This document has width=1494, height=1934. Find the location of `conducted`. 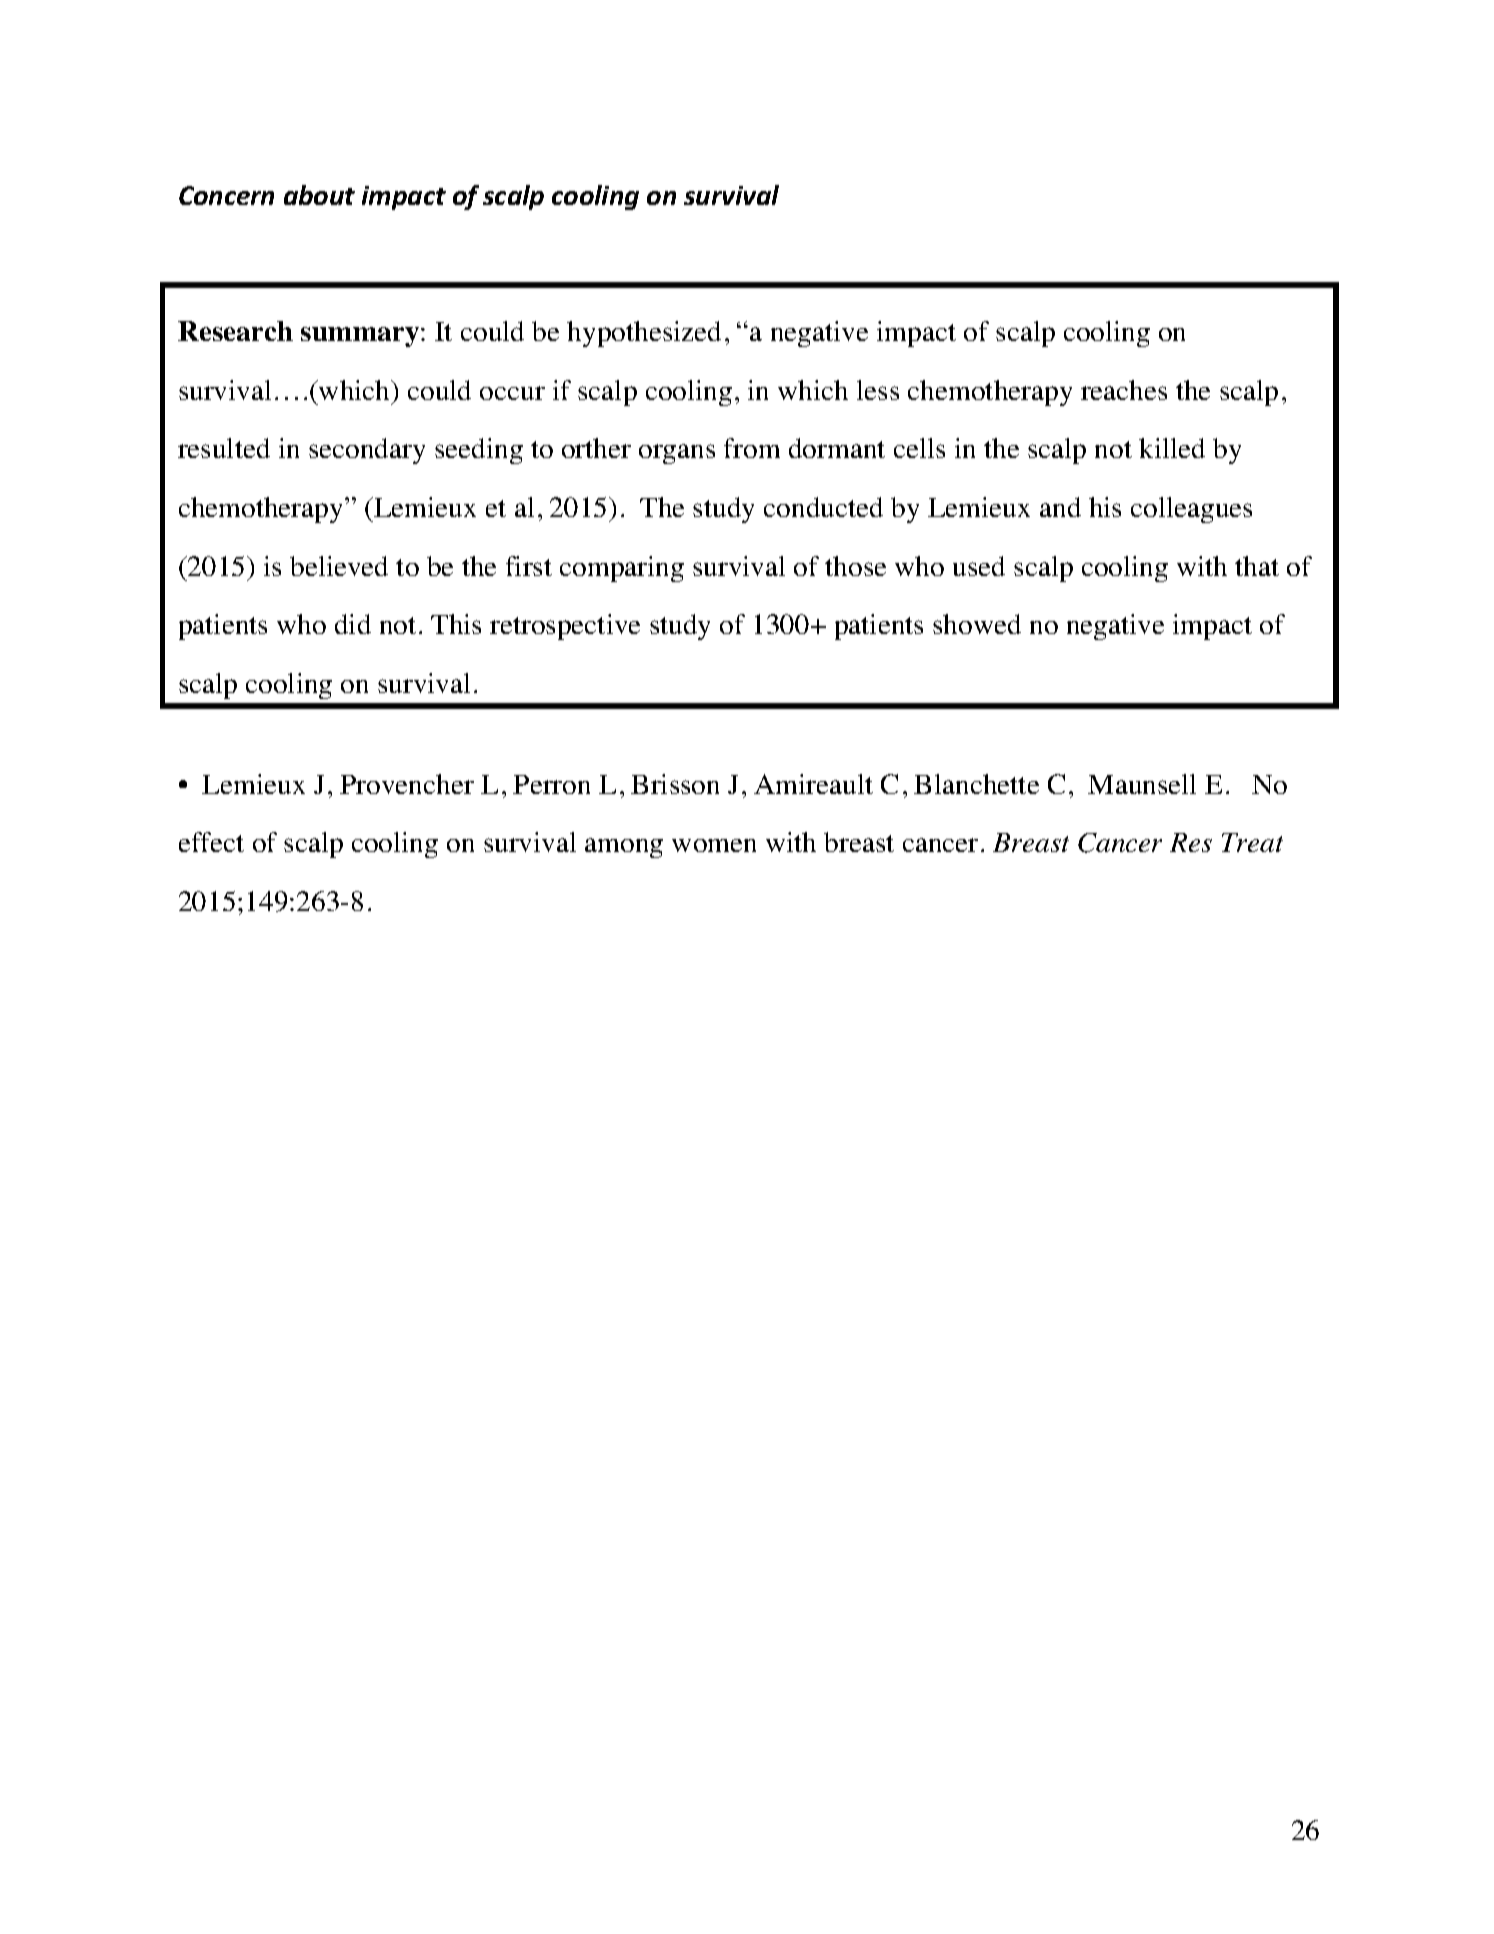

conducted is located at coordinates (823, 507).
